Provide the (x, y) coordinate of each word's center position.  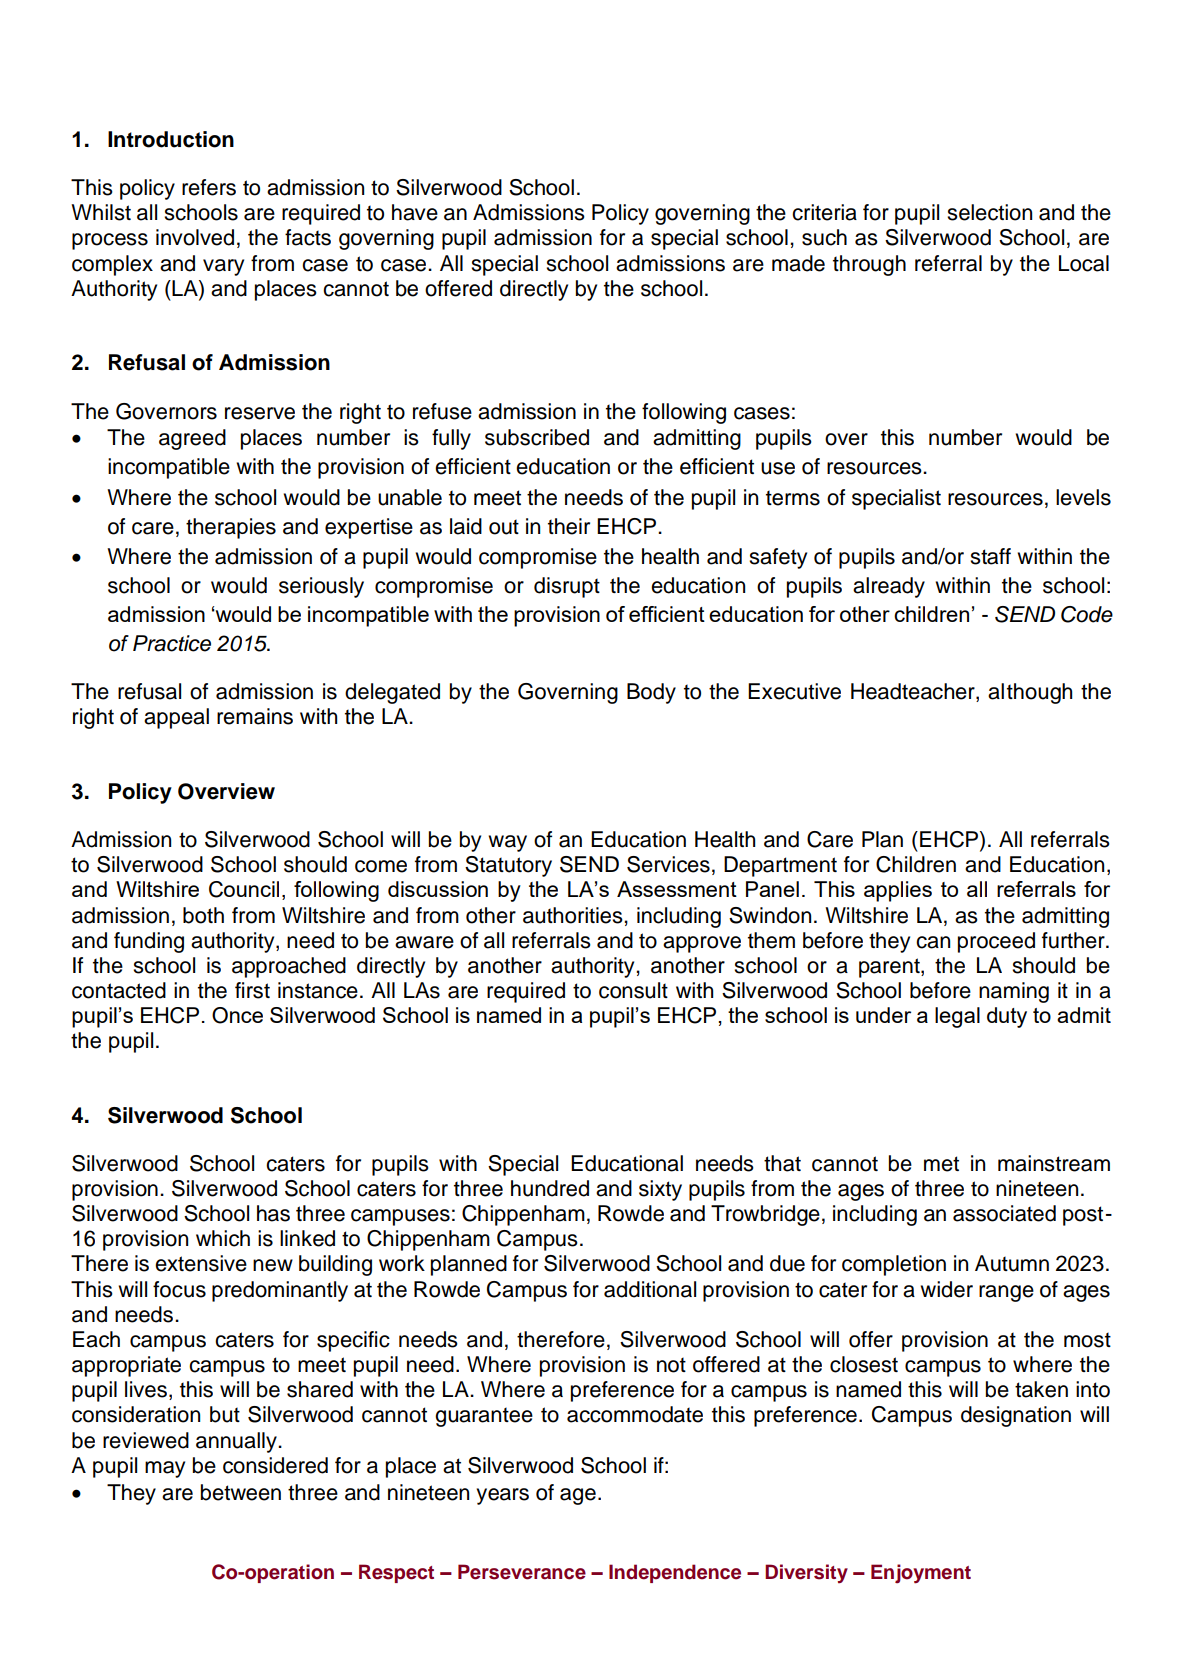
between (241, 1492)
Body (651, 693)
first (252, 990)
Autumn (1012, 1263)
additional (650, 1289)
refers (209, 187)
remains (255, 716)
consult (633, 990)
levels (1083, 497)
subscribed (537, 437)
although (1030, 693)
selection (989, 212)
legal (957, 1017)
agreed (192, 439)
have (415, 212)
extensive (201, 1263)
